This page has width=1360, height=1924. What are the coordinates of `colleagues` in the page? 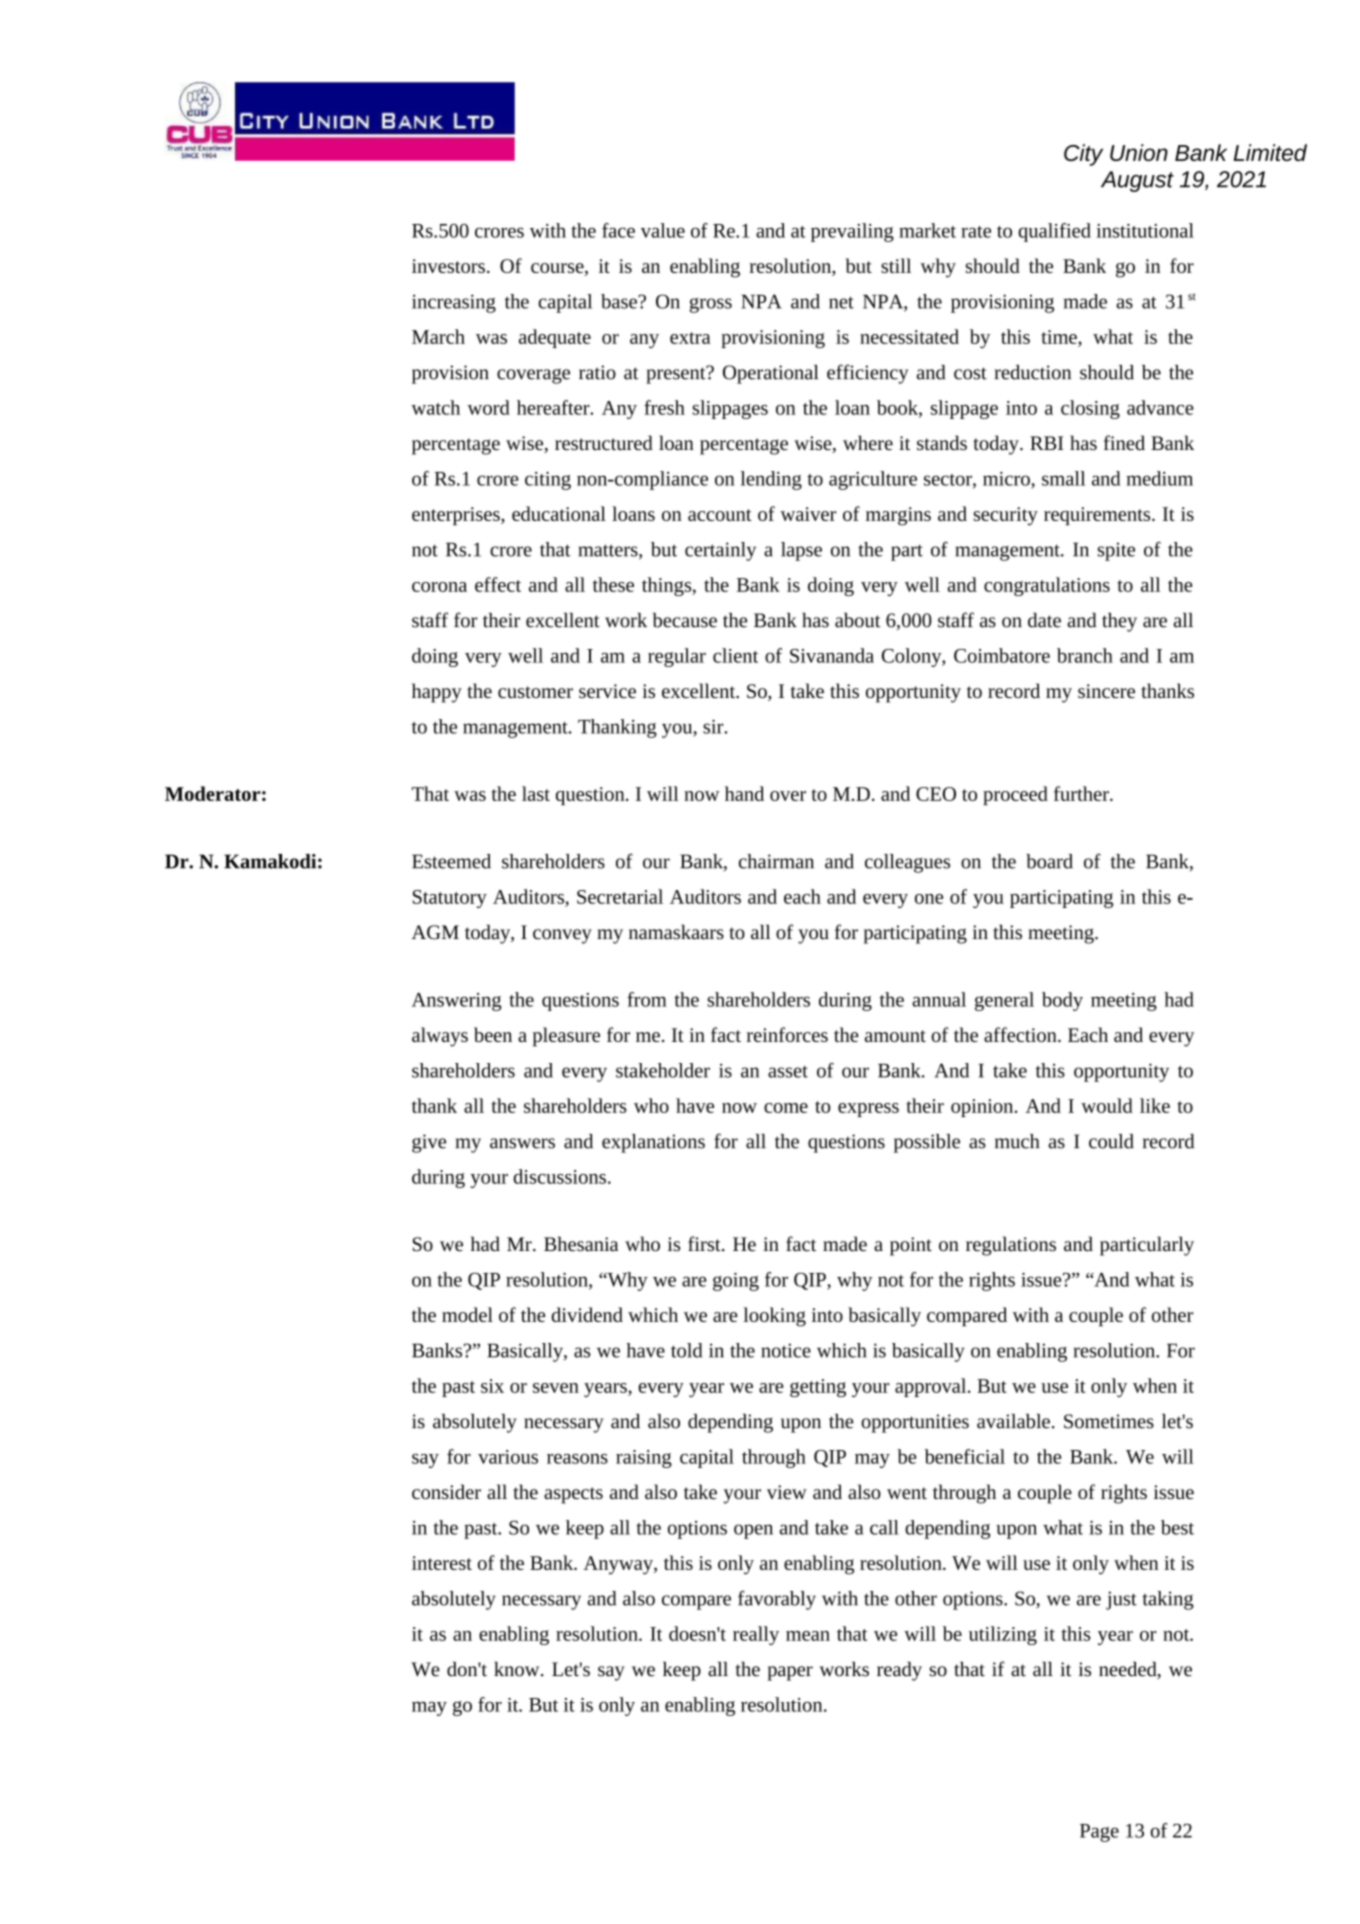 It's located at (907, 863).
